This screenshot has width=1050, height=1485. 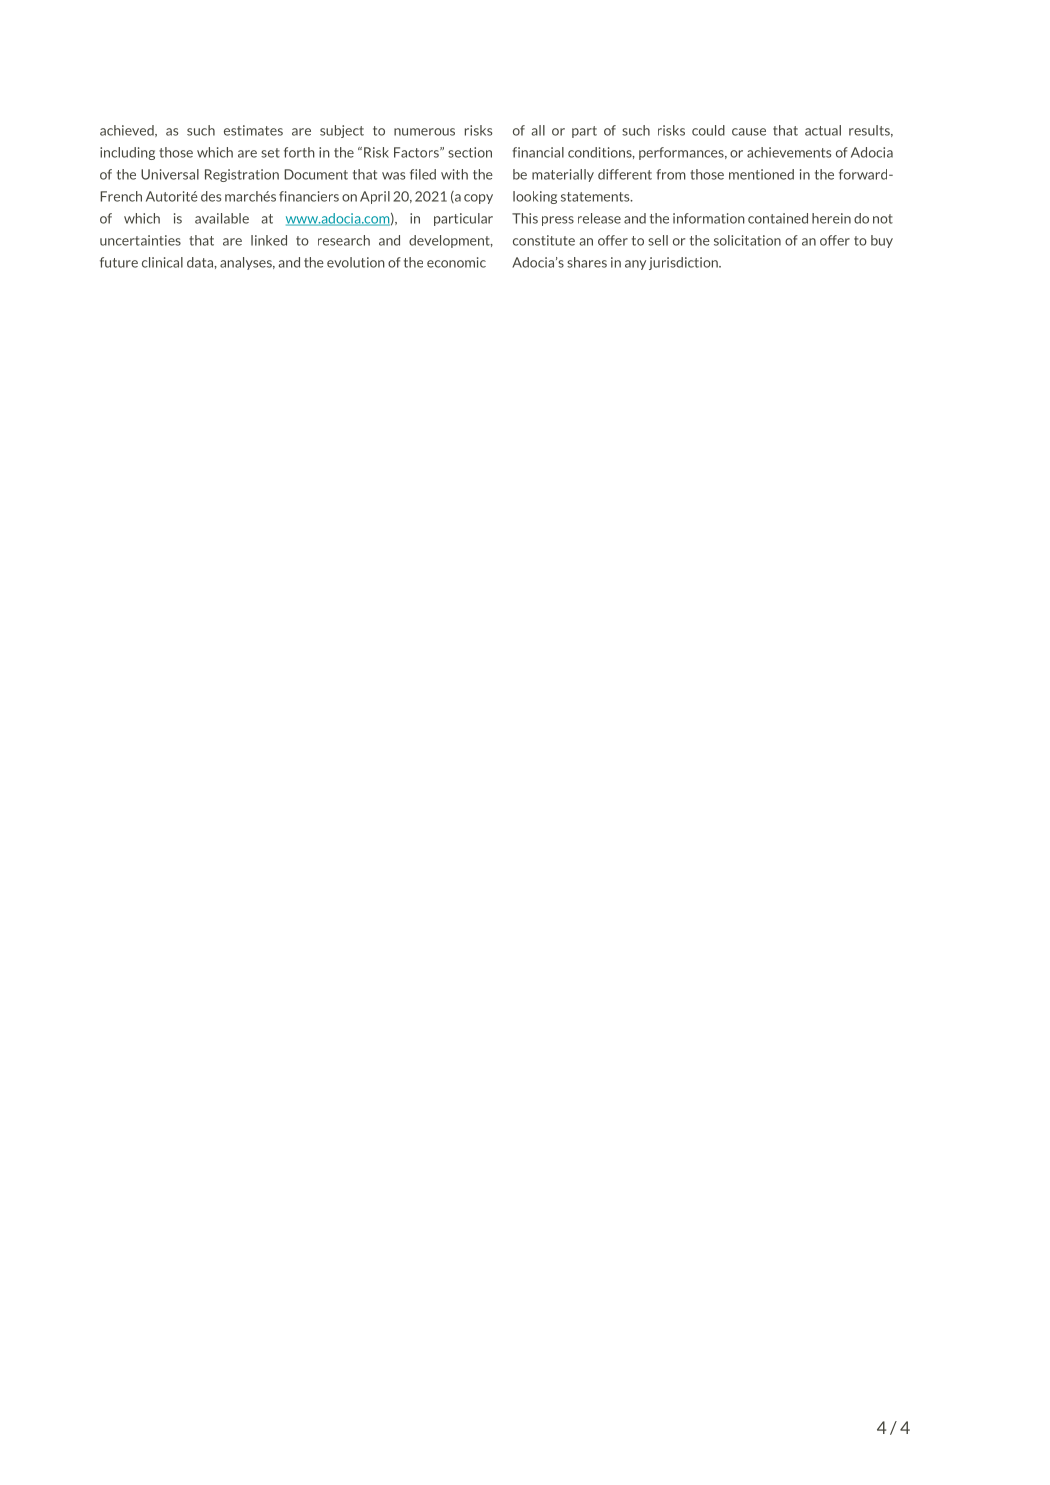 What do you see at coordinates (456, 262) in the screenshot?
I see `economic` at bounding box center [456, 262].
